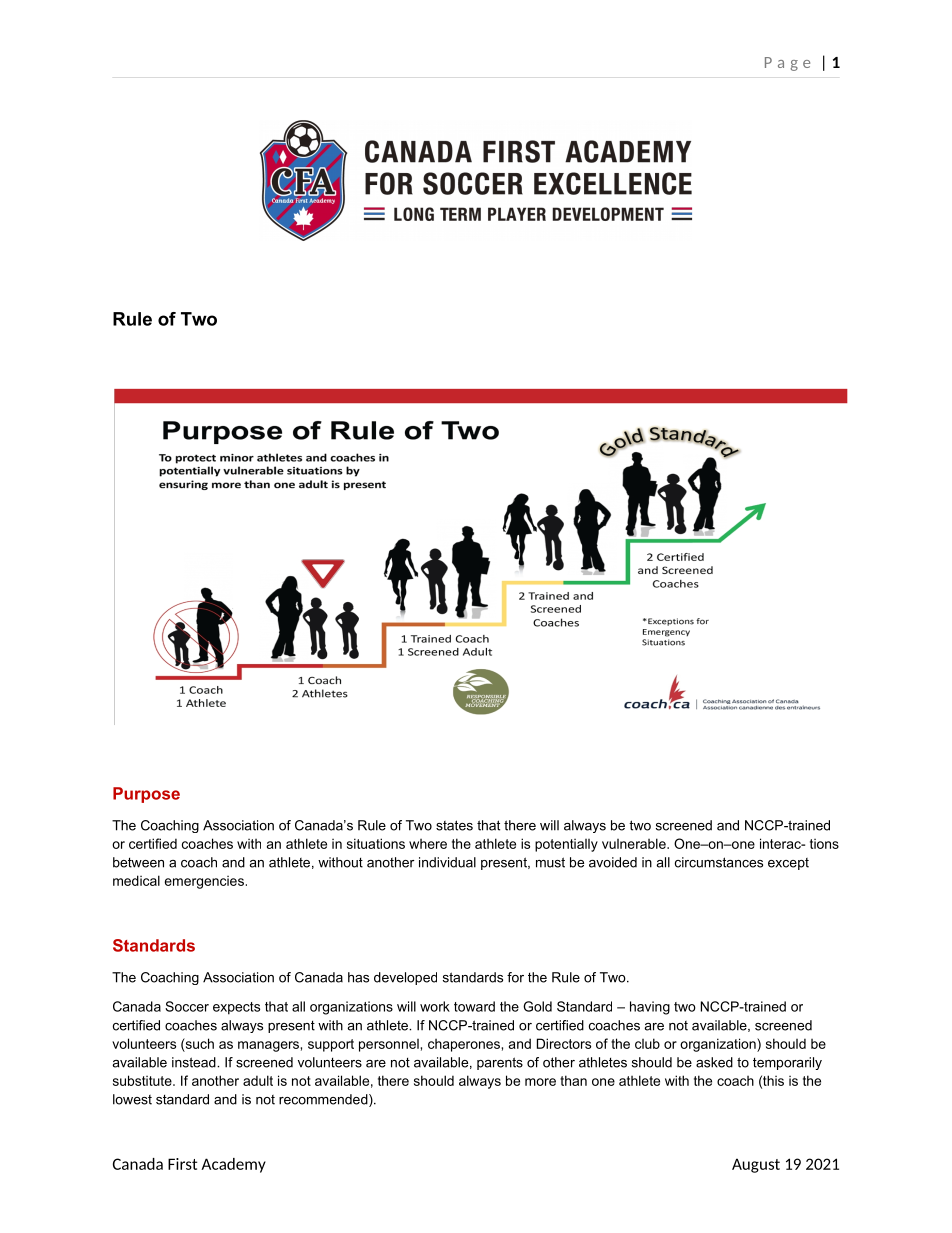 The image size is (952, 1233). What do you see at coordinates (182, 1164) in the screenshot?
I see `First` at bounding box center [182, 1164].
